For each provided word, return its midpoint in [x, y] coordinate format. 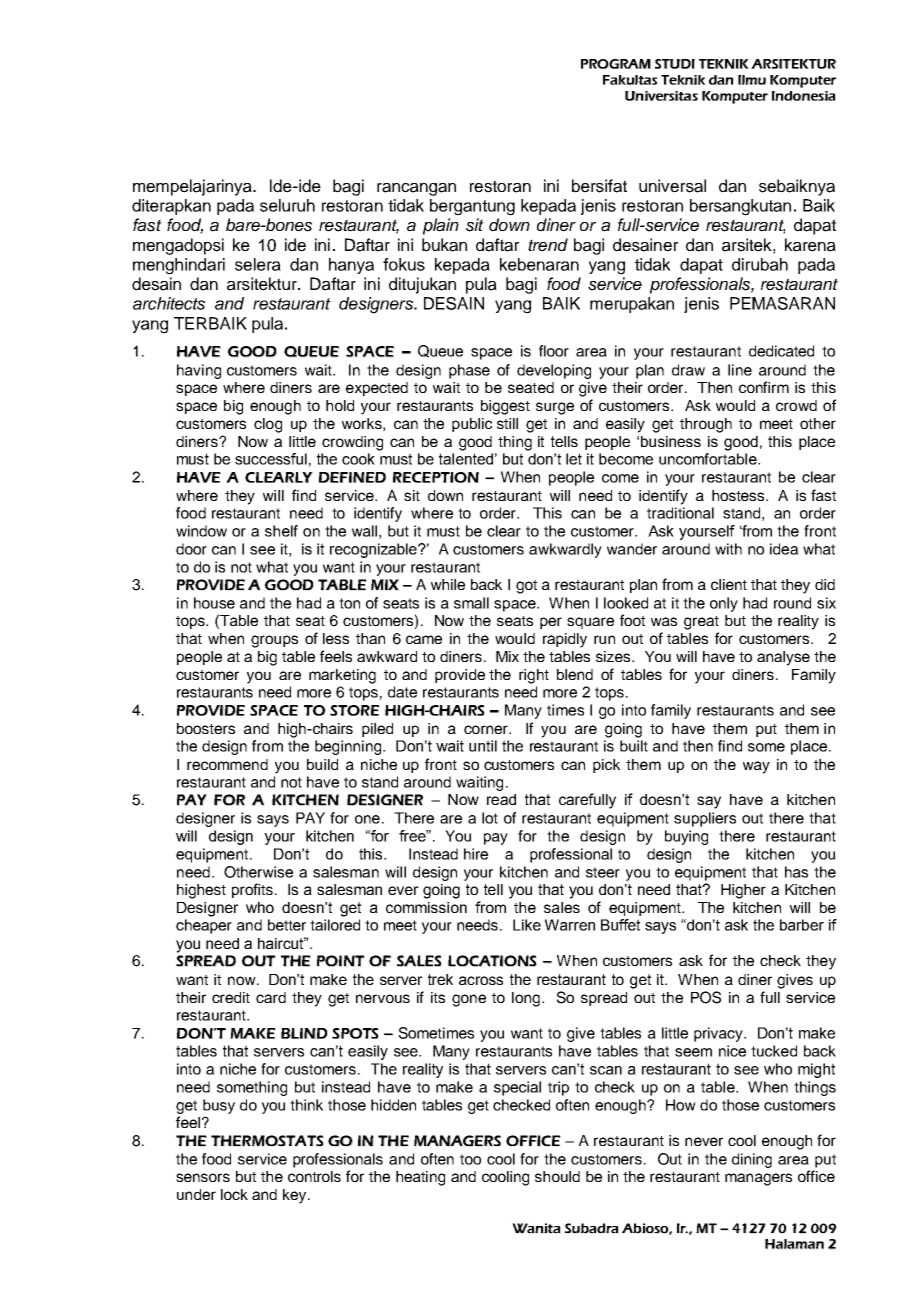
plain [441, 226]
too [470, 1159]
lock [234, 1194]
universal [672, 186]
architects [169, 303]
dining [752, 1160]
